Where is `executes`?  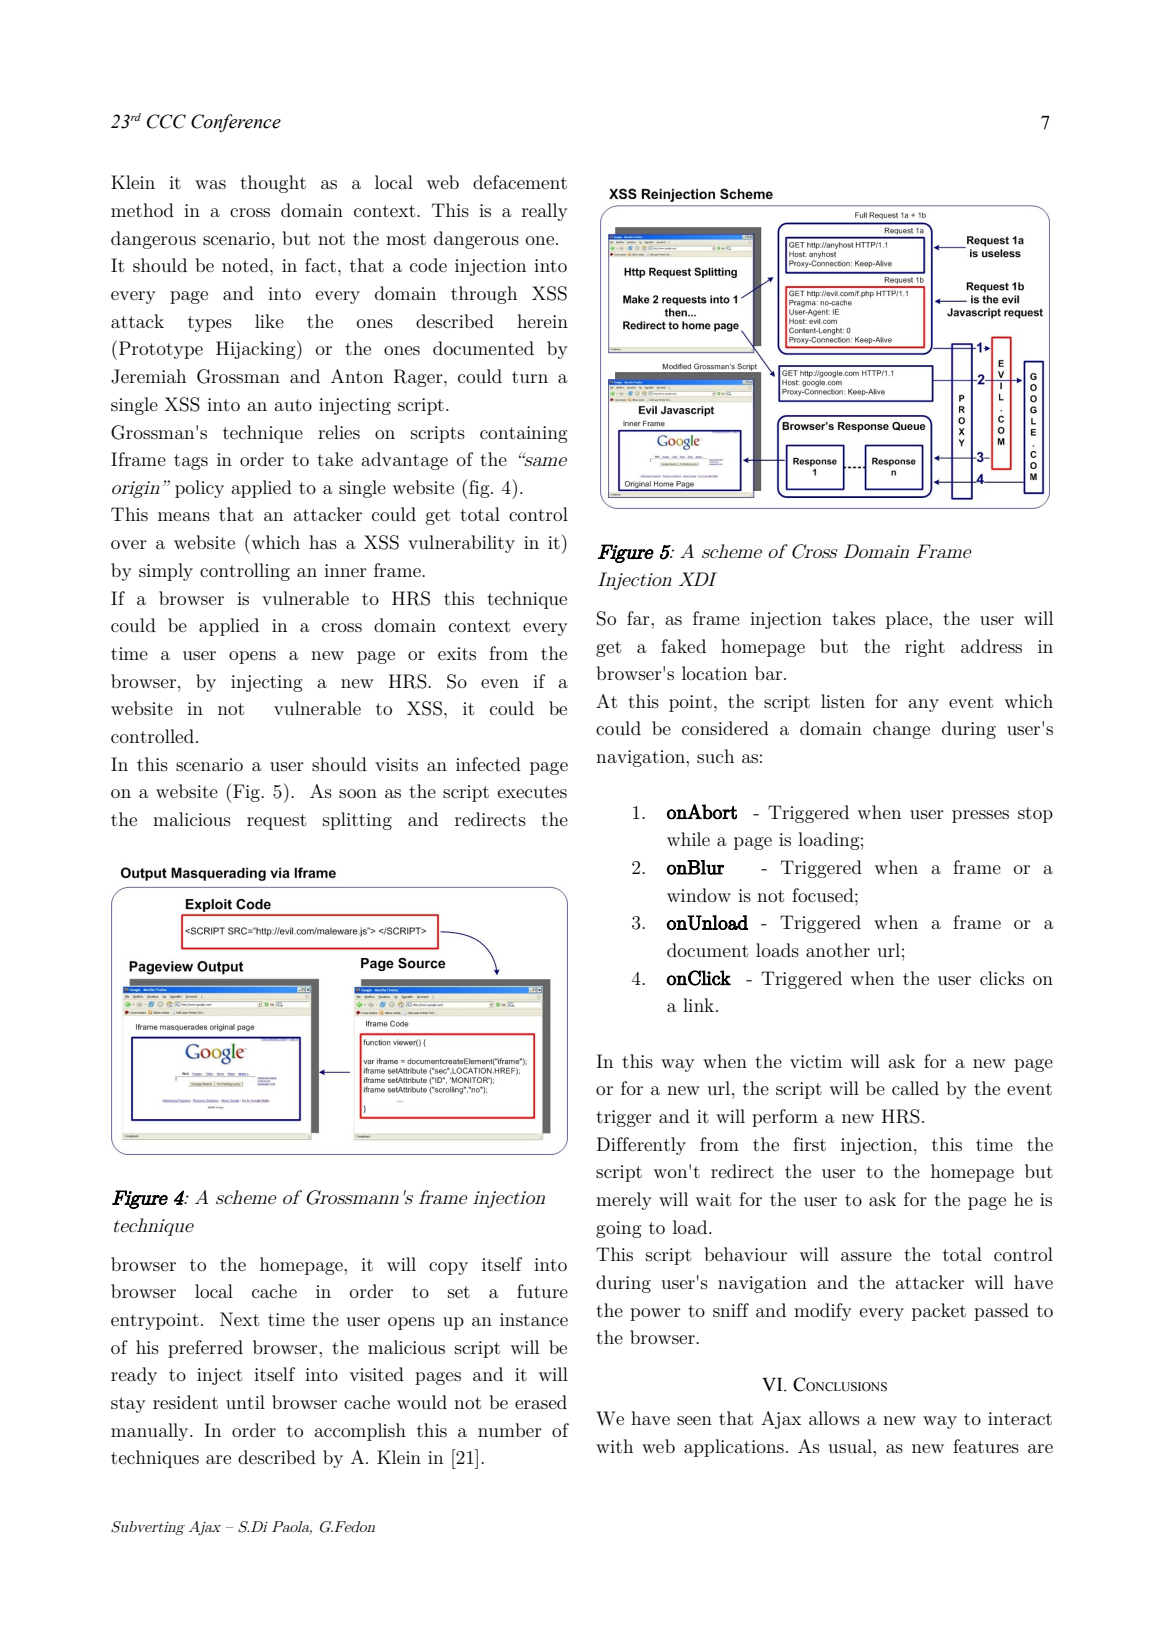 executes is located at coordinates (532, 792).
